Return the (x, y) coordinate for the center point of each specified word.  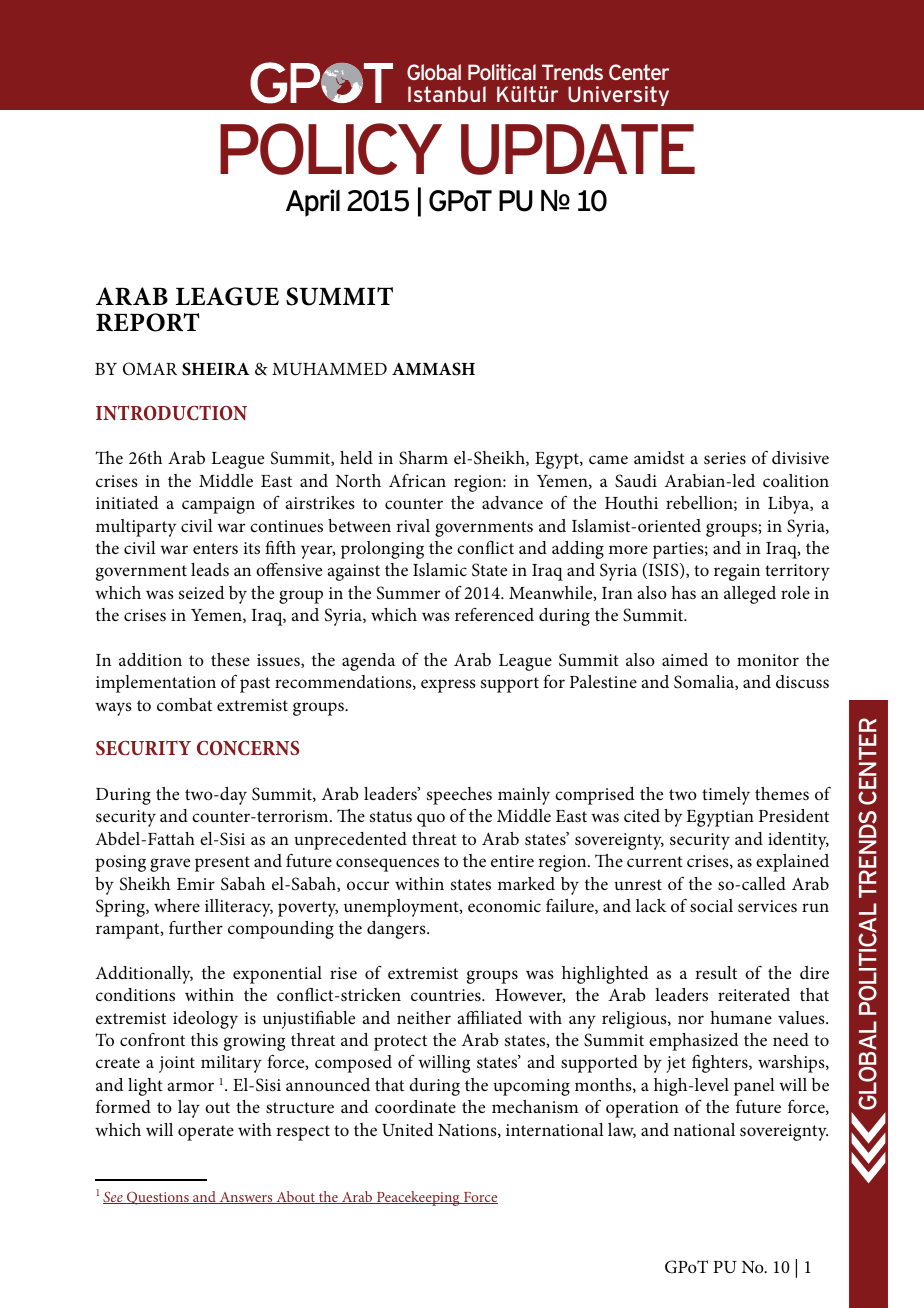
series (725, 458)
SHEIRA (216, 369)
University (618, 96)
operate (206, 1133)
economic (504, 906)
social (711, 905)
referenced (494, 614)
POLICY (331, 149)
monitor (768, 660)
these (230, 659)
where (177, 905)
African (417, 480)
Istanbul (447, 94)
